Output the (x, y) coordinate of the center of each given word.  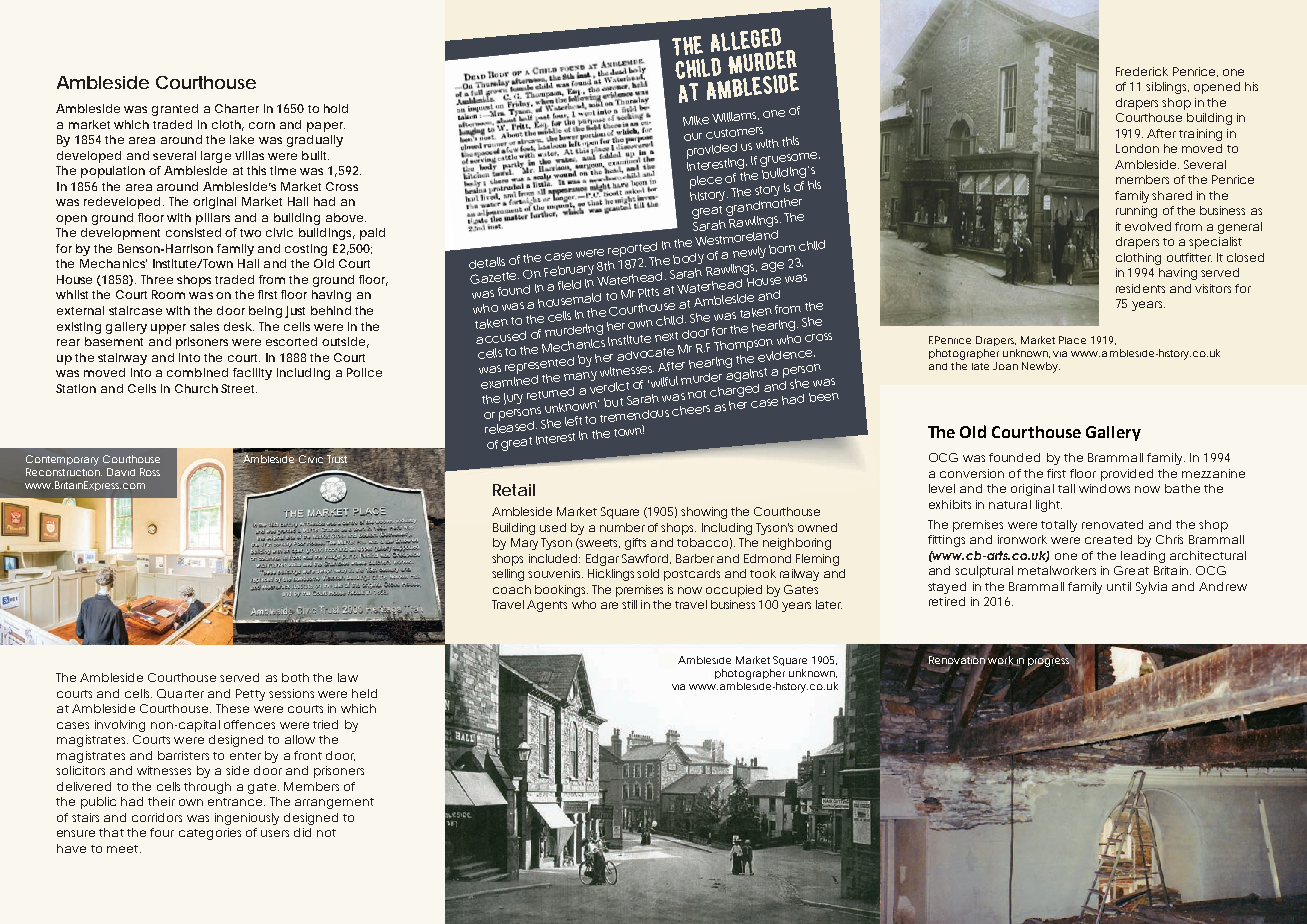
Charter (237, 108)
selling (508, 575)
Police (364, 372)
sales (204, 326)
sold (648, 573)
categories (210, 834)
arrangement (334, 803)
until (1119, 586)
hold (336, 108)
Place (1072, 340)
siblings (1167, 88)
